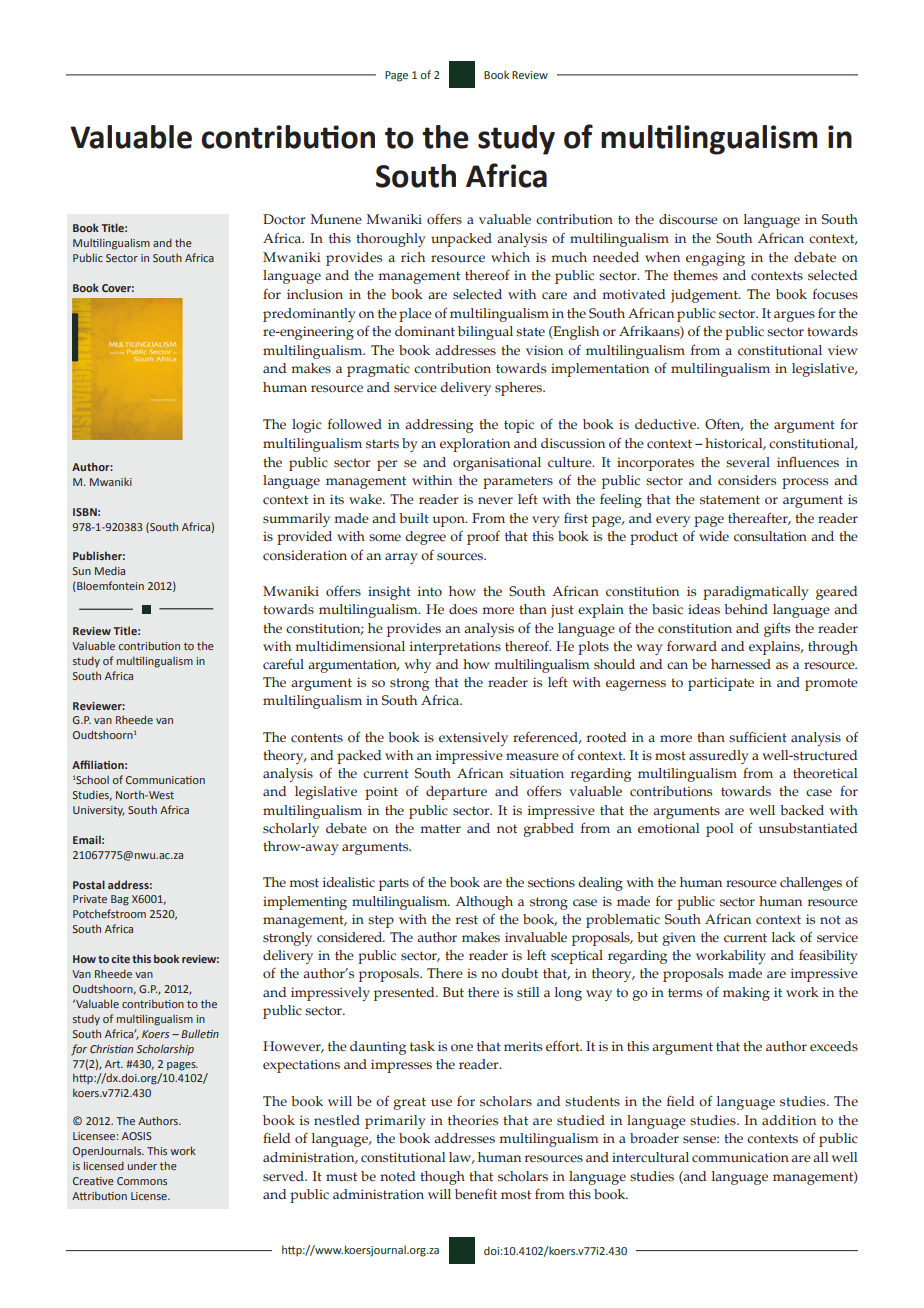 This page has width=924, height=1308. What do you see at coordinates (317, 738) in the page?
I see `contents` at bounding box center [317, 738].
